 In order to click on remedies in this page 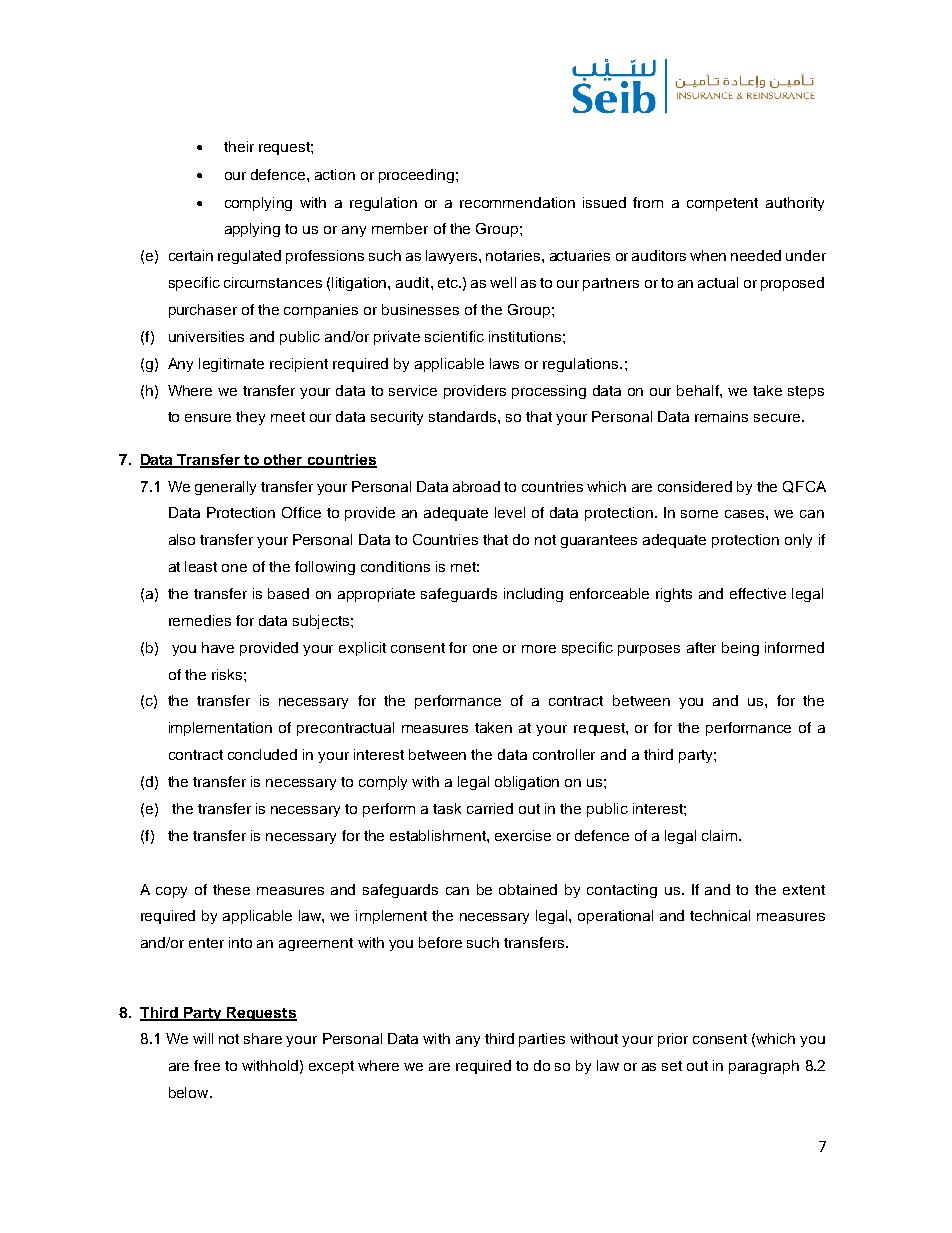, I will do `click(200, 620)`.
